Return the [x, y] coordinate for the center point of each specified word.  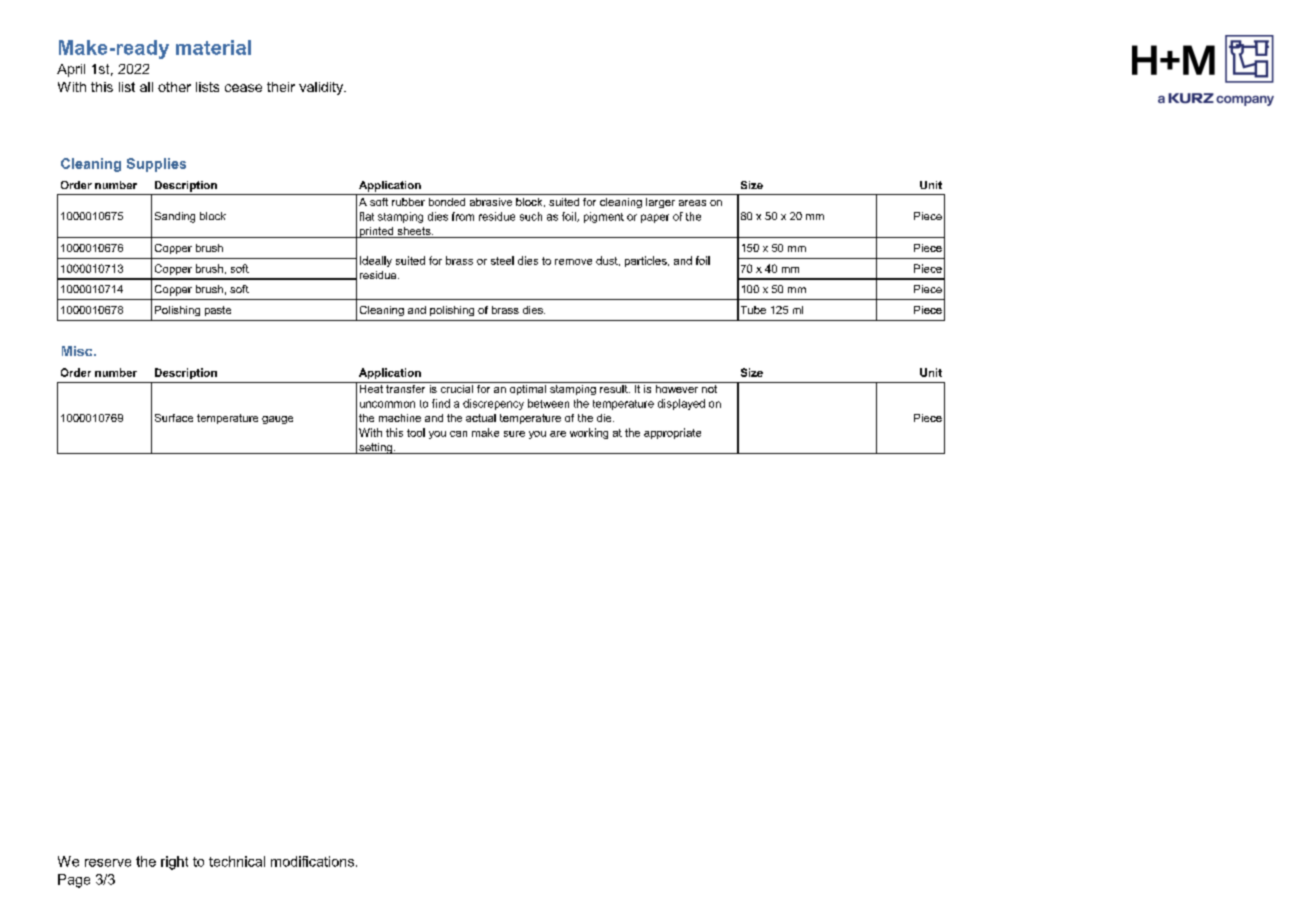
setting [375, 448]
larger [660, 203]
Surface [174, 418]
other [174, 87]
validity [322, 88]
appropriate [672, 433]
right [174, 863]
